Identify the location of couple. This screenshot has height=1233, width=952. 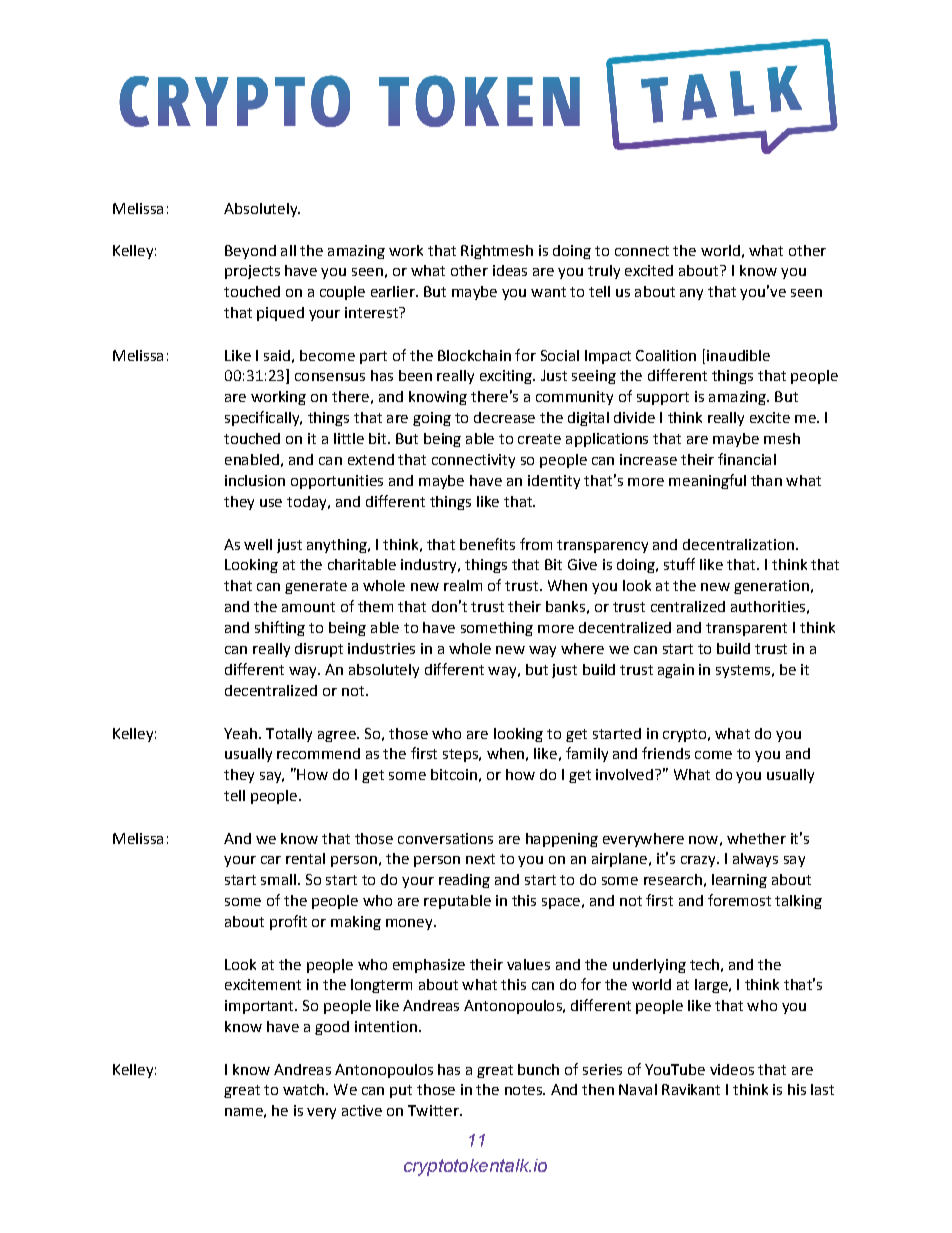
(342, 293).
